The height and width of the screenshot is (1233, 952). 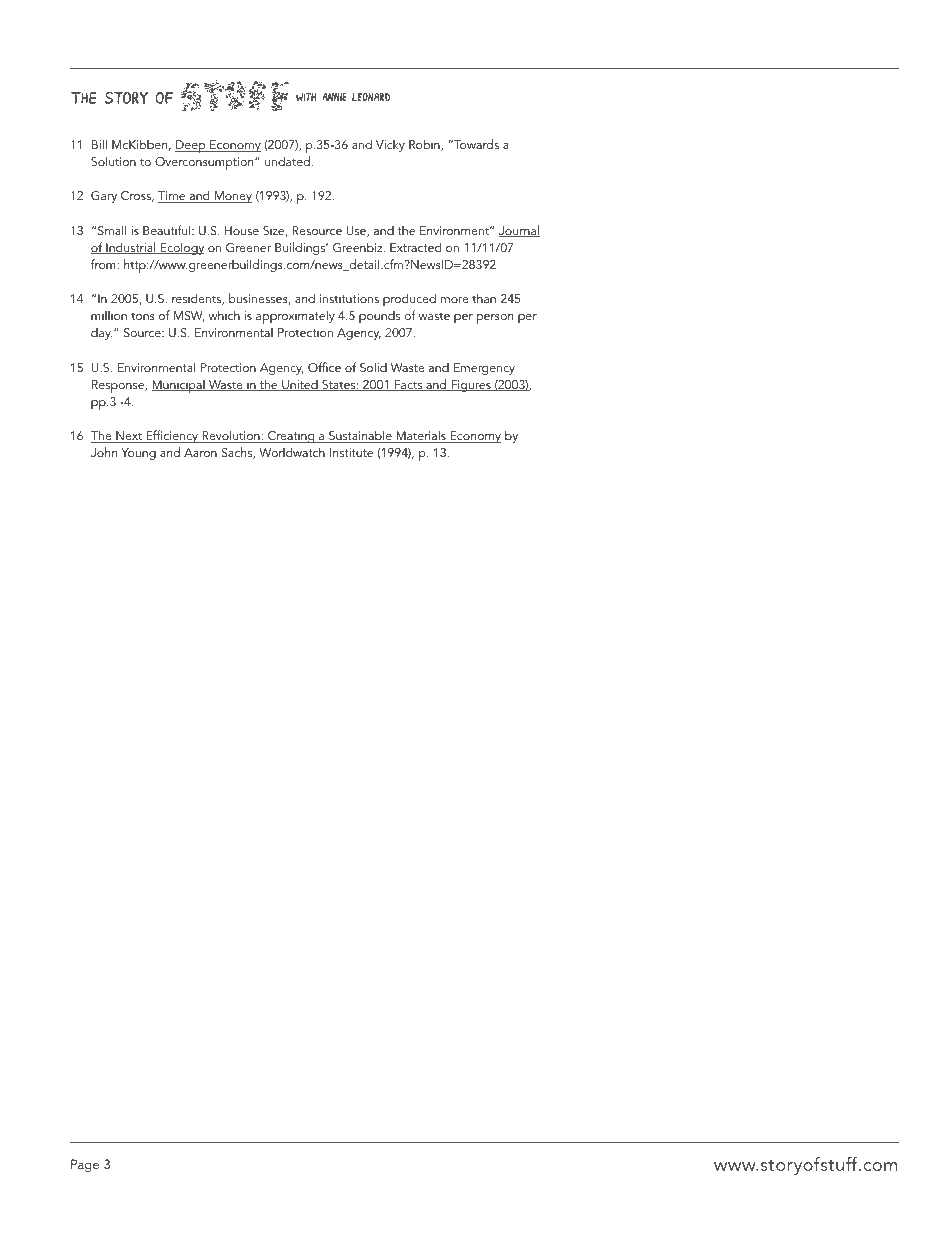 What do you see at coordinates (471, 386) in the screenshot?
I see `Figures` at bounding box center [471, 386].
